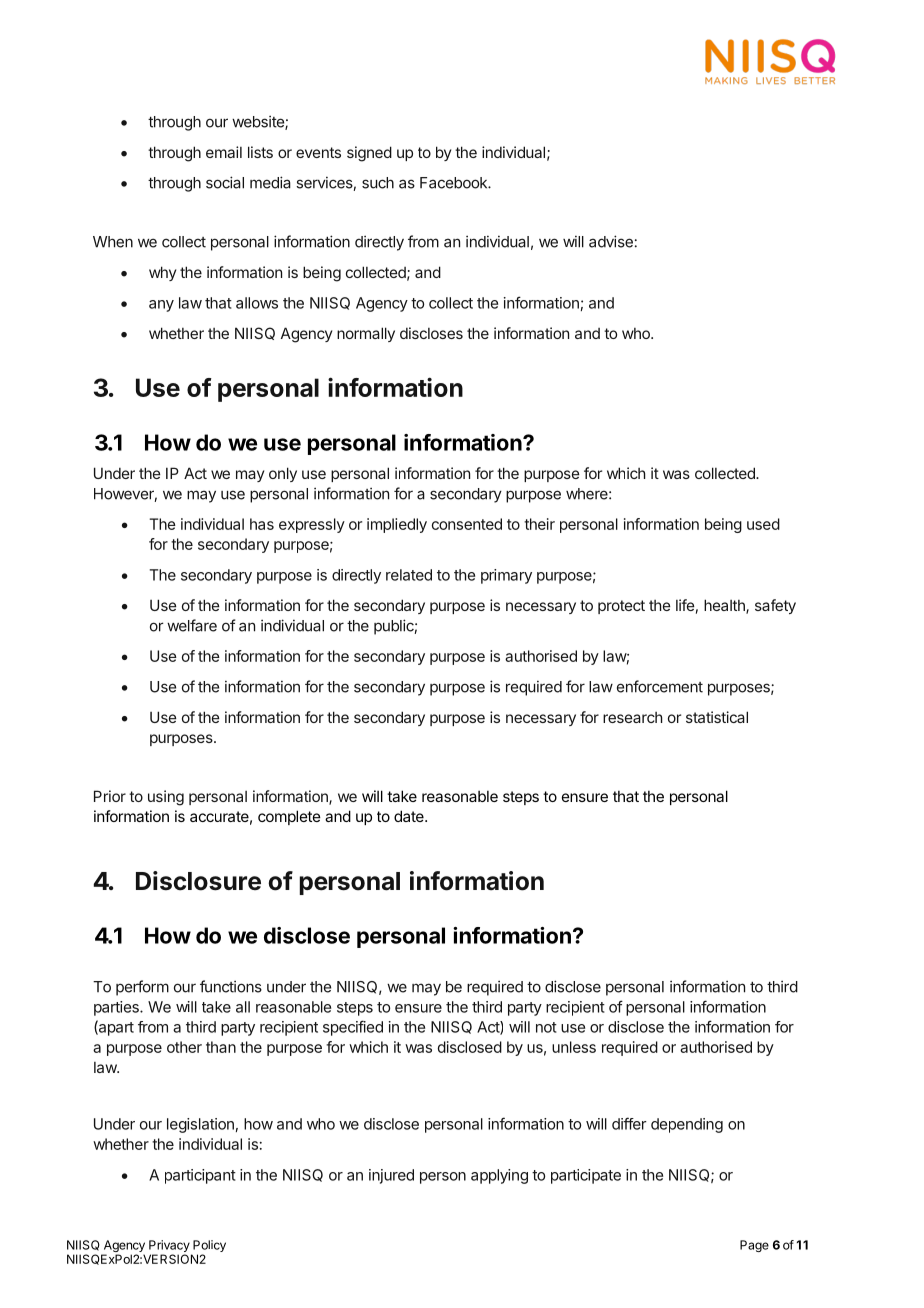  What do you see at coordinates (754, 1246) in the page?
I see `Page` at bounding box center [754, 1246].
